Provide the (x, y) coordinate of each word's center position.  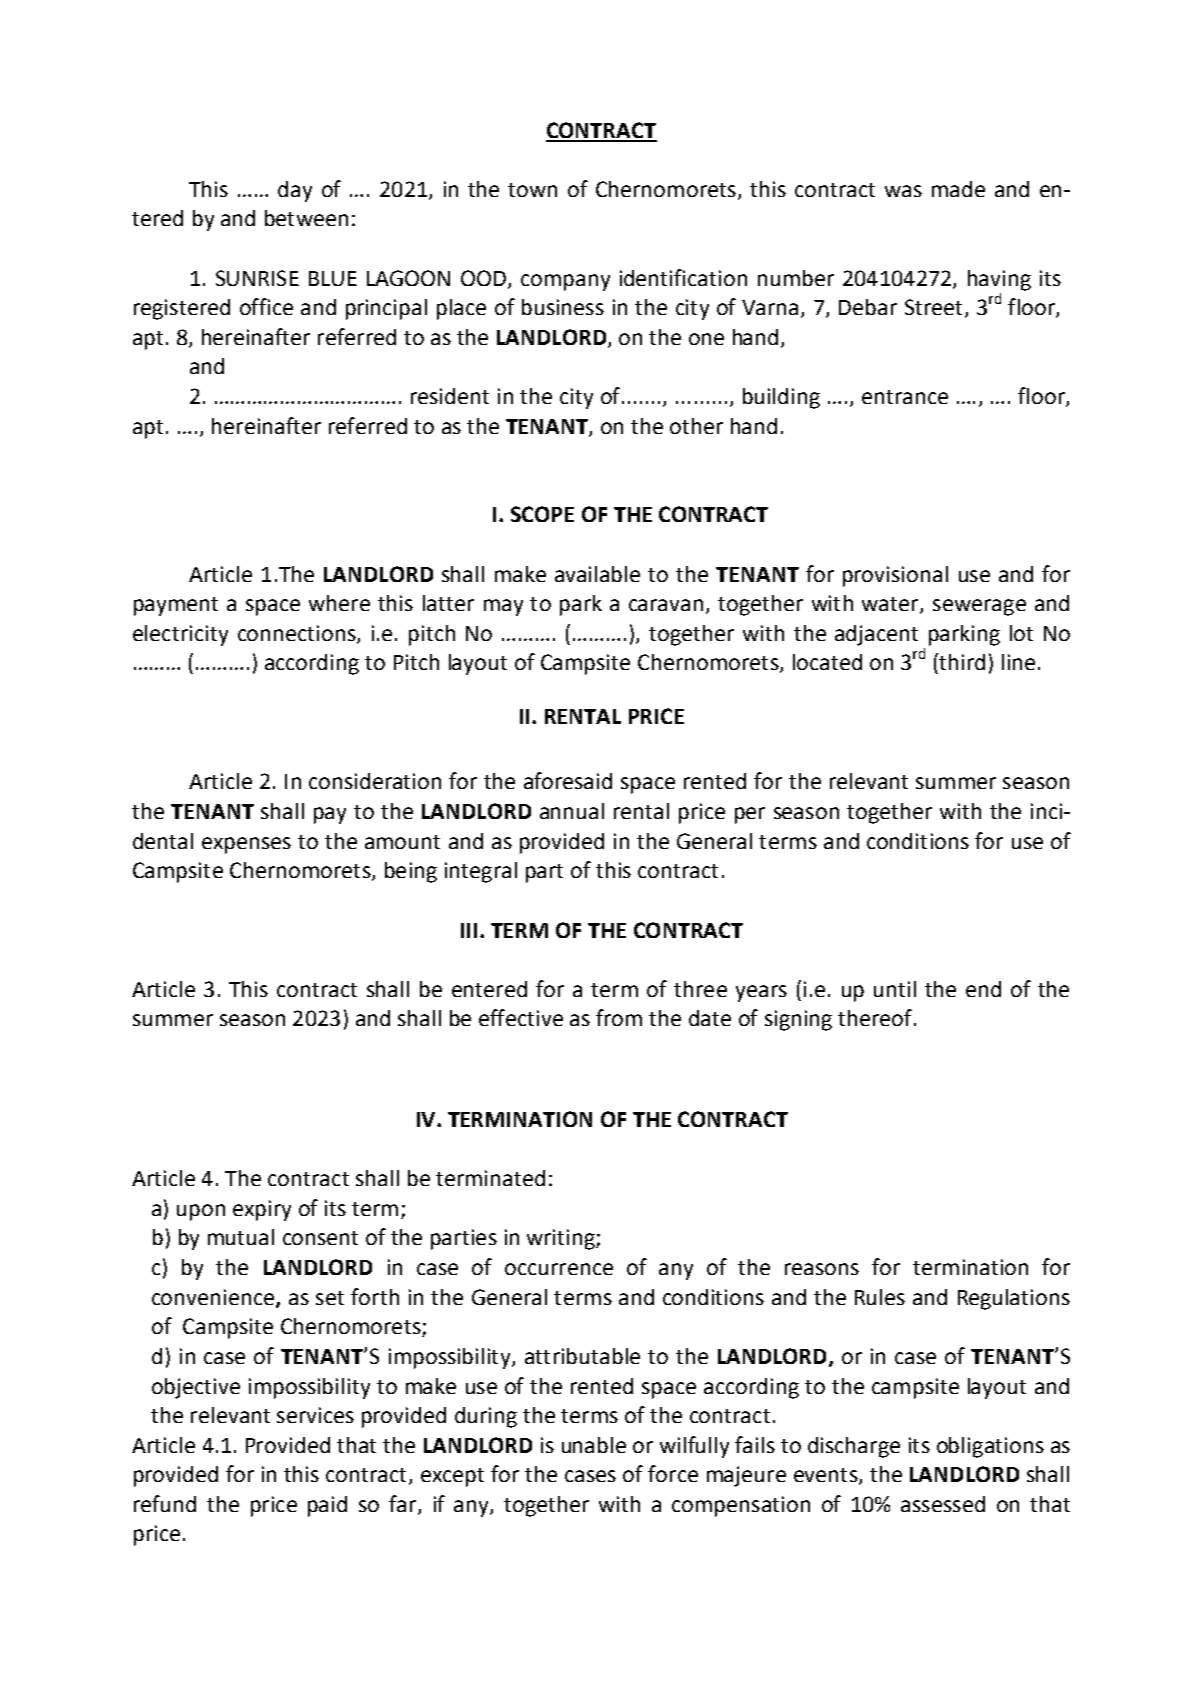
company (565, 282)
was (903, 191)
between (306, 218)
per (750, 815)
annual (572, 811)
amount (402, 842)
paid (327, 1506)
